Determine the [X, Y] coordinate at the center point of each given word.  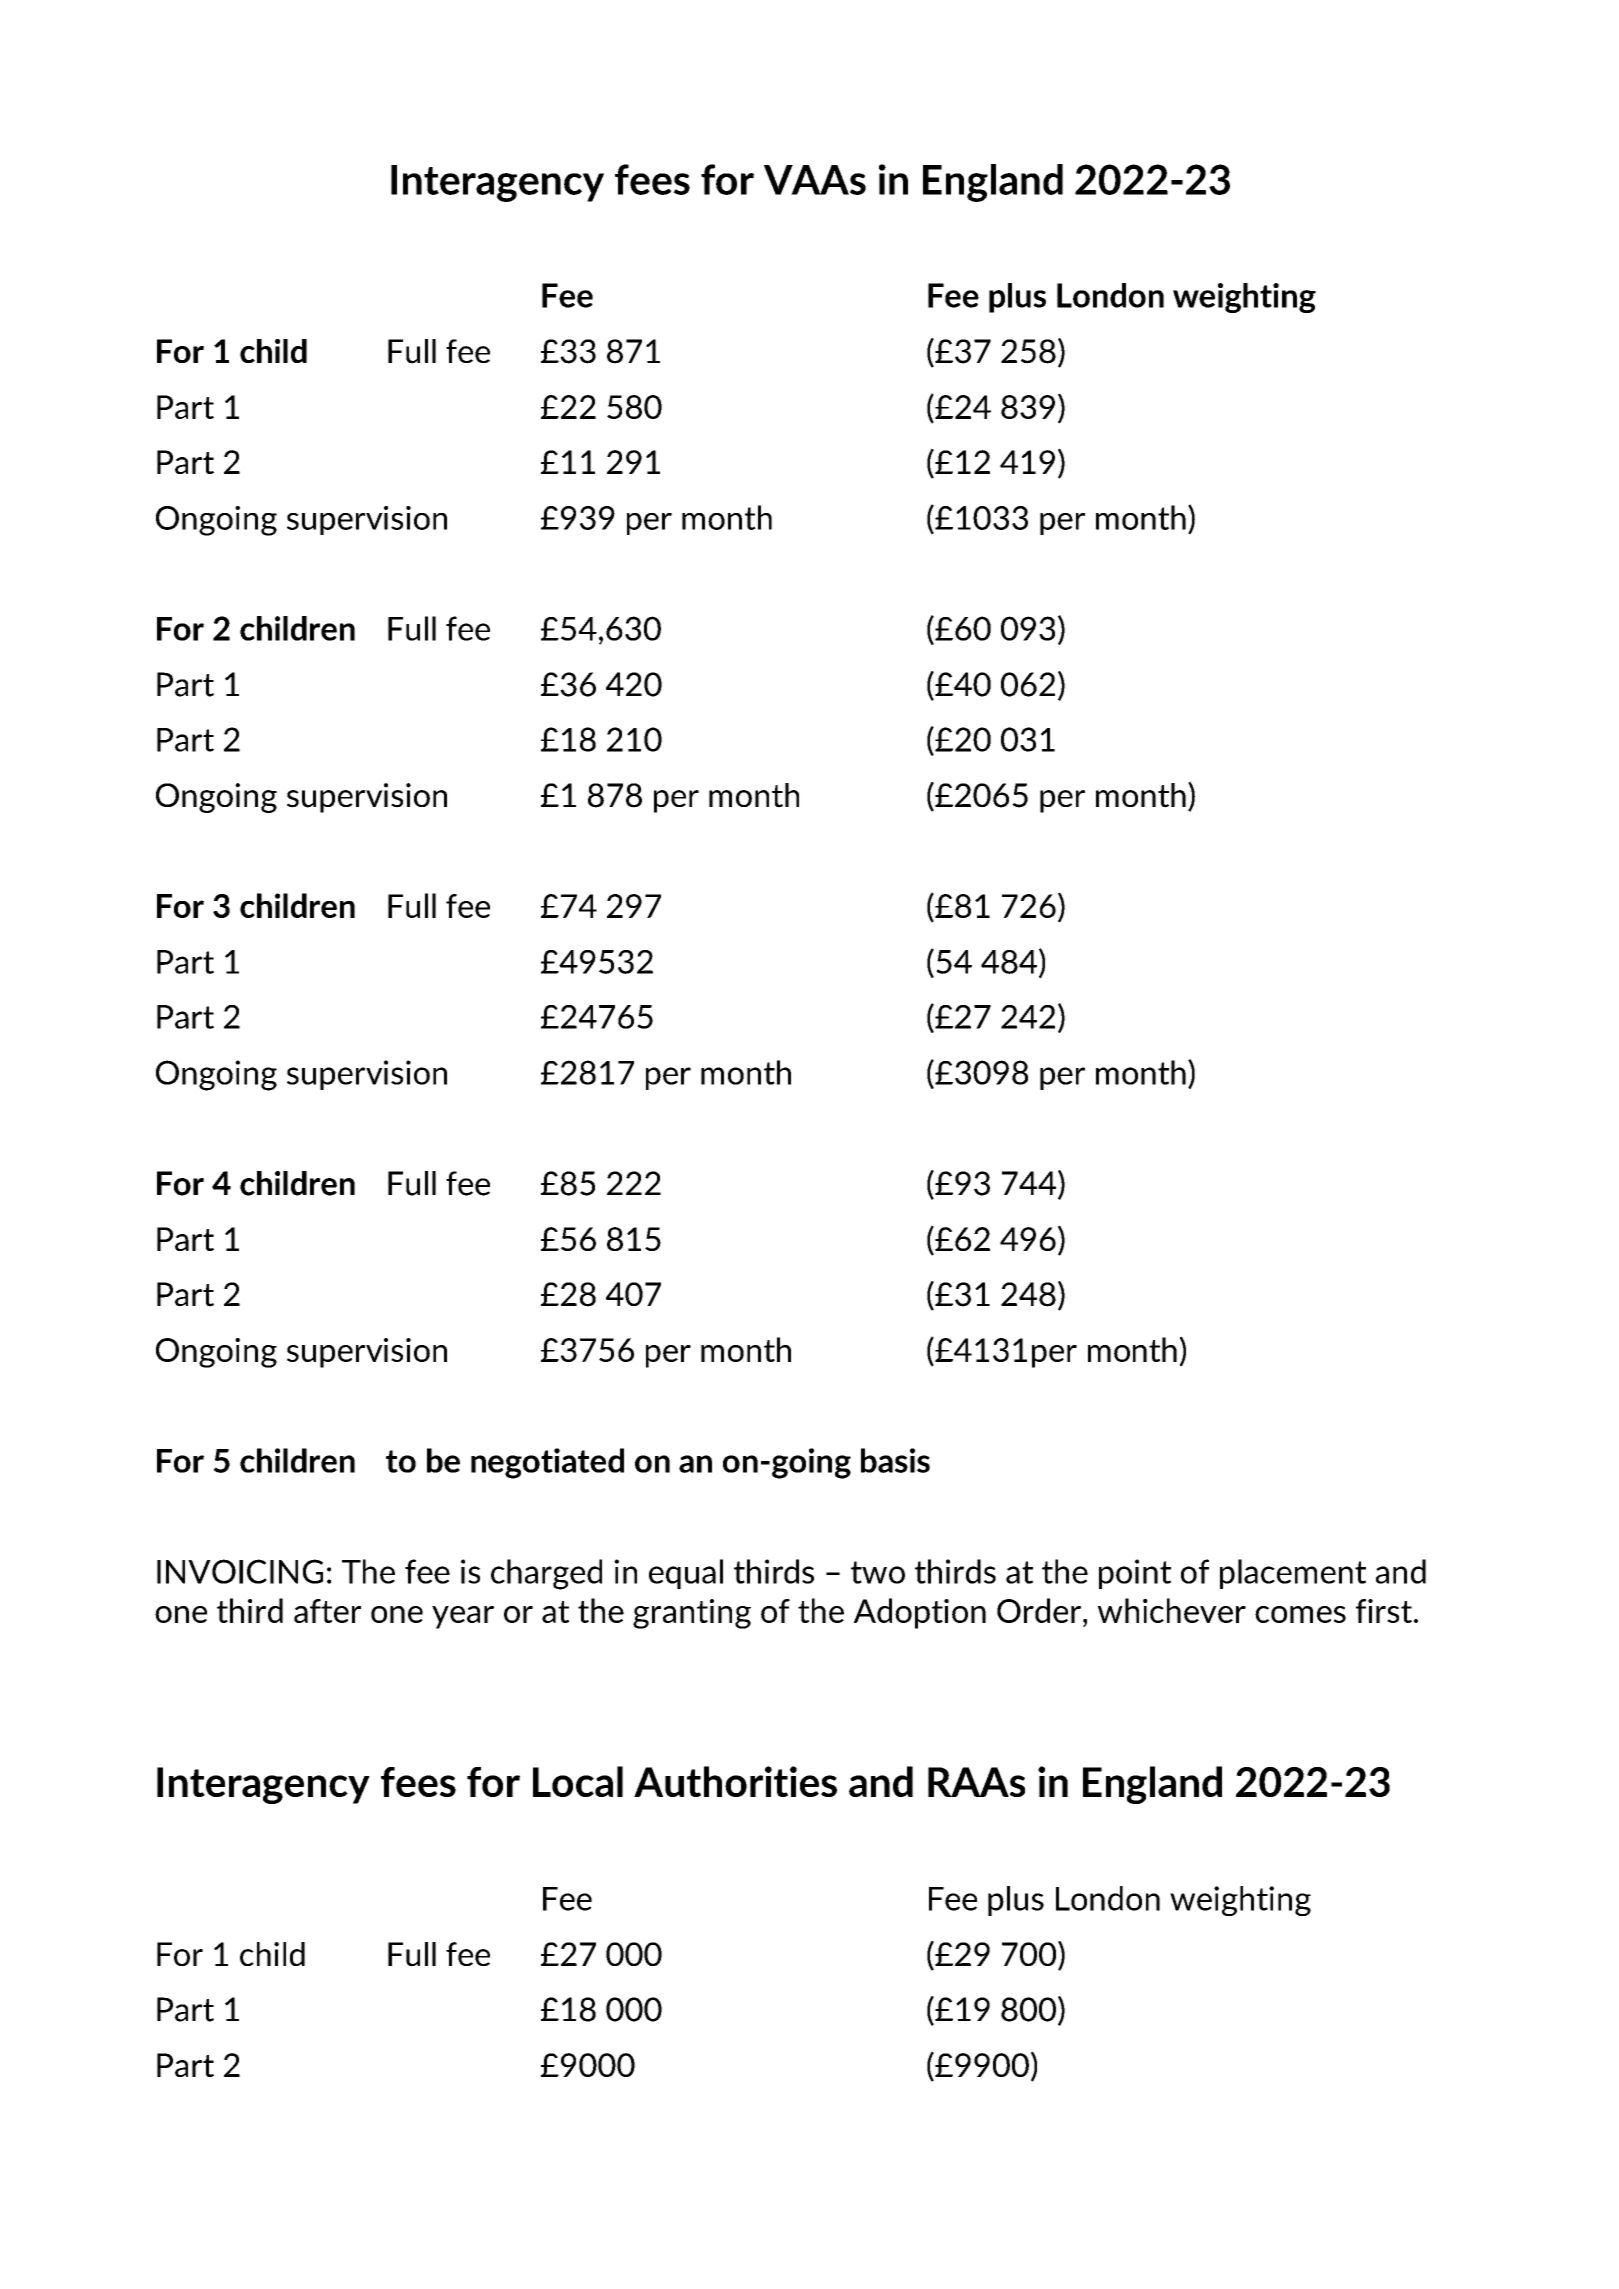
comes [1300, 1614]
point [1135, 1574]
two [878, 1572]
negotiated [547, 1463]
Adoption [920, 1613]
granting [692, 1614]
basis [895, 1460]
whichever [1172, 1610]
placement [1293, 1574]
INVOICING [240, 1571]
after [327, 1611]
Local [578, 1781]
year [463, 1617]
